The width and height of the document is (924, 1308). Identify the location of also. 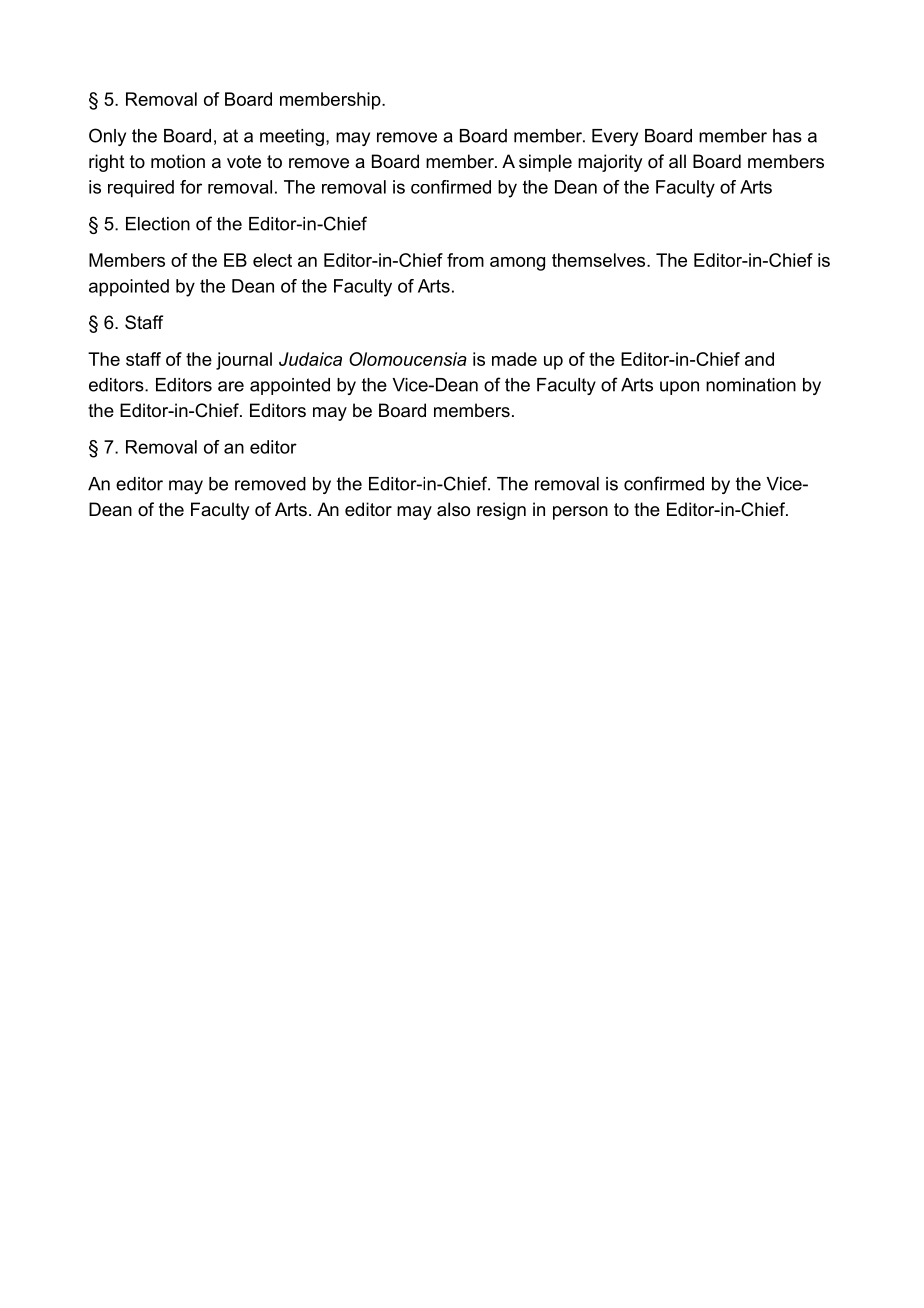
(453, 509).
